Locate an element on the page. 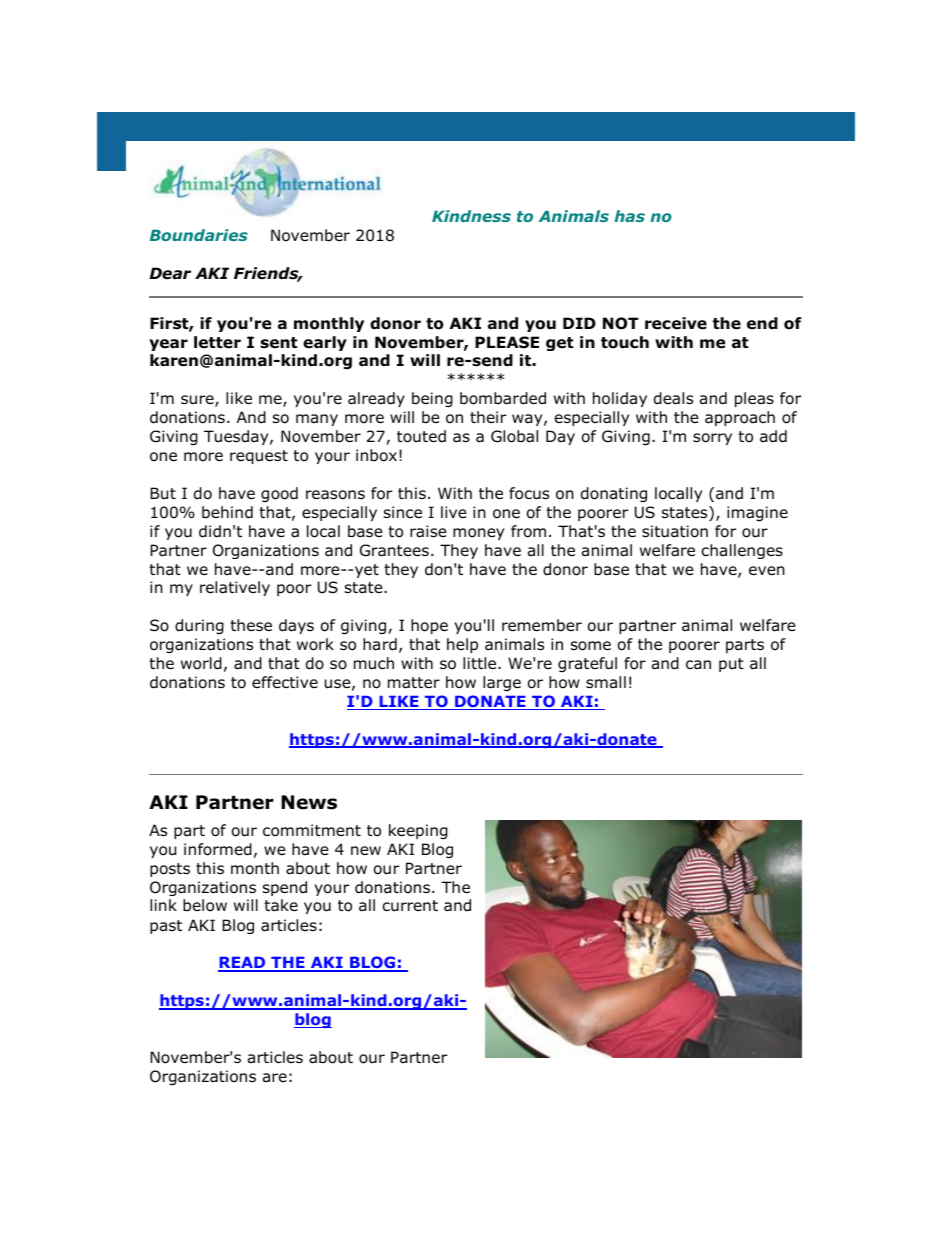 This page has width=952, height=1233. Global is located at coordinates (514, 436).
